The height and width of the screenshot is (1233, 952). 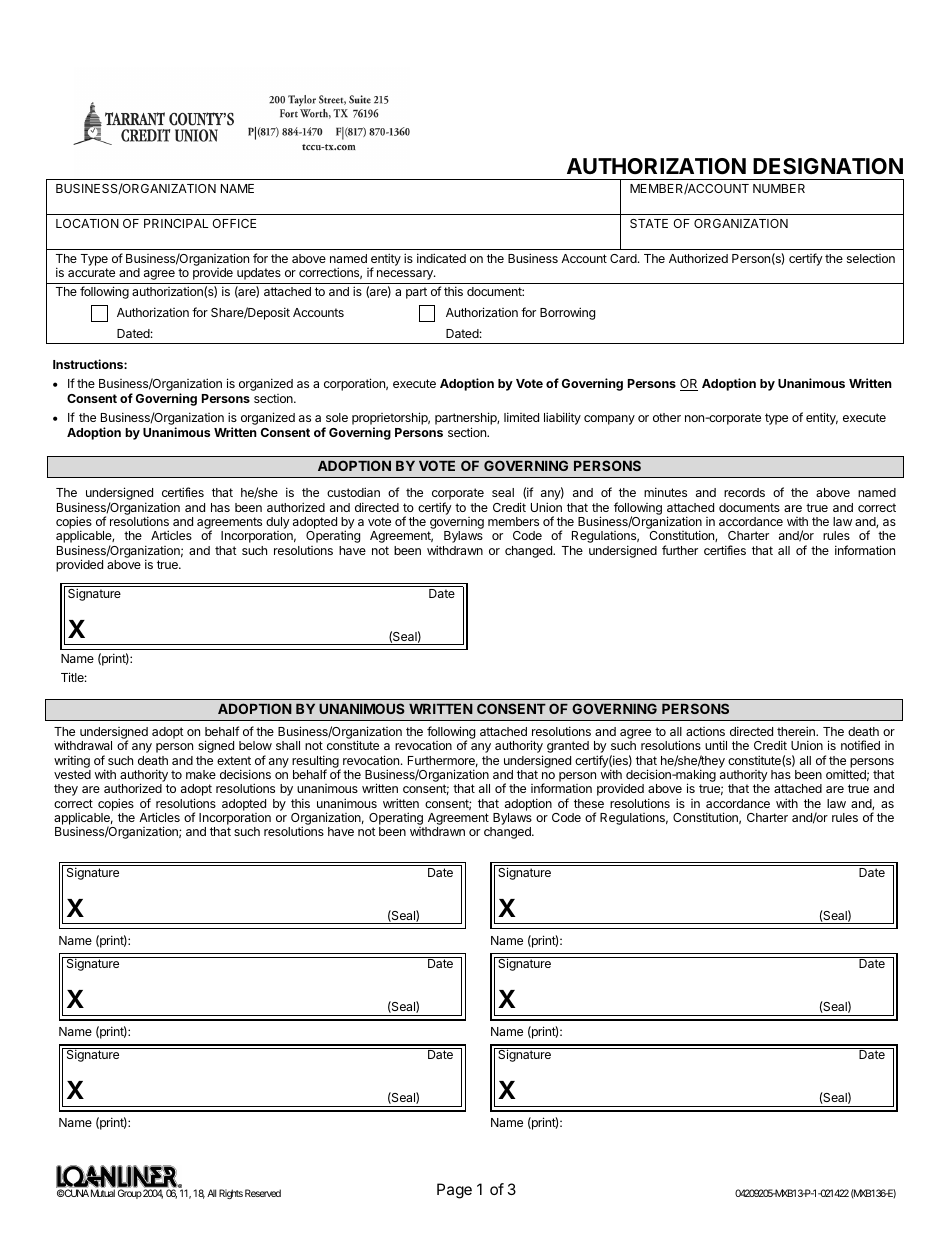 I want to click on sole, so click(x=337, y=417).
